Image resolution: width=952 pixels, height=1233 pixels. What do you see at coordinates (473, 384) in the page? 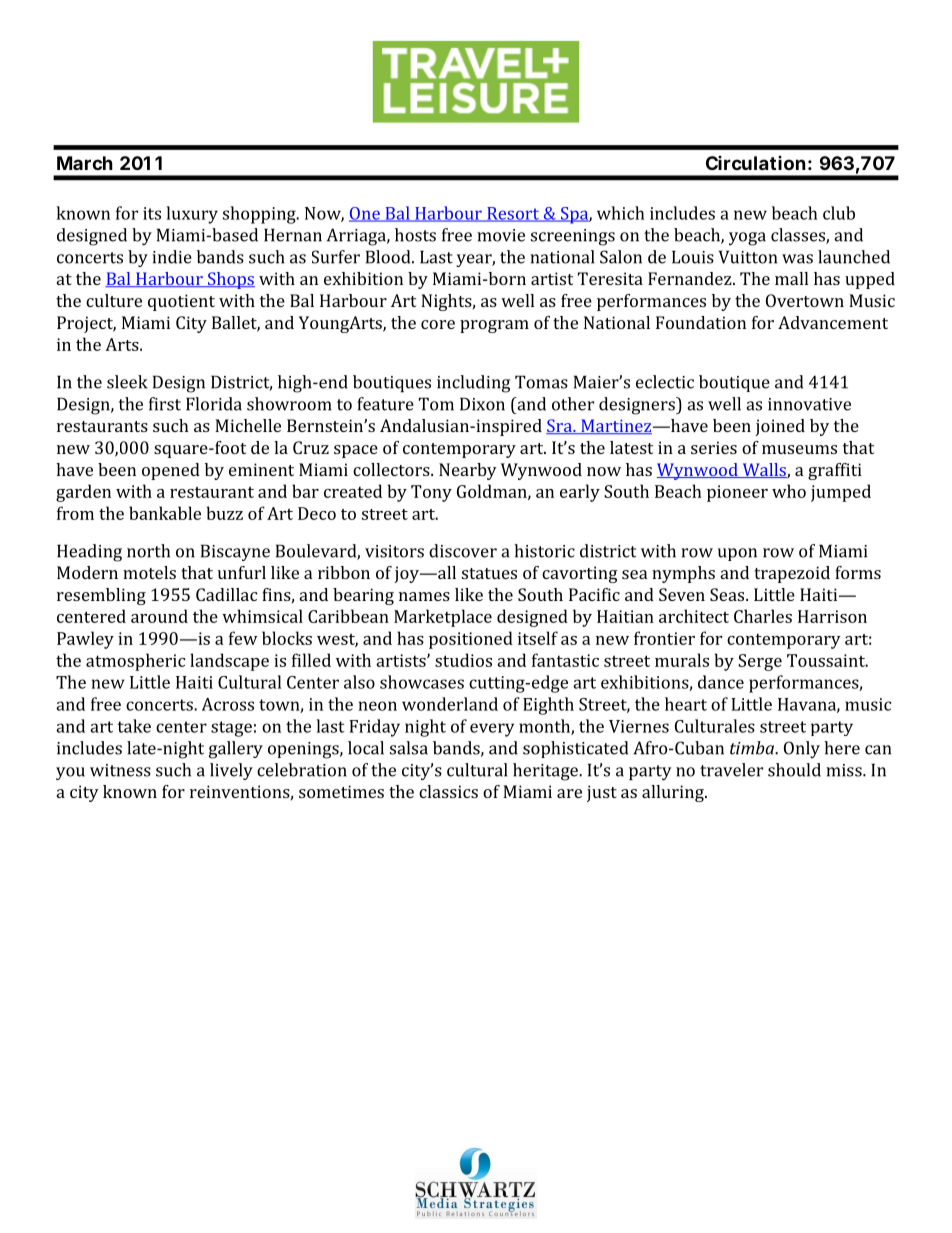
I see `including` at bounding box center [473, 384].
